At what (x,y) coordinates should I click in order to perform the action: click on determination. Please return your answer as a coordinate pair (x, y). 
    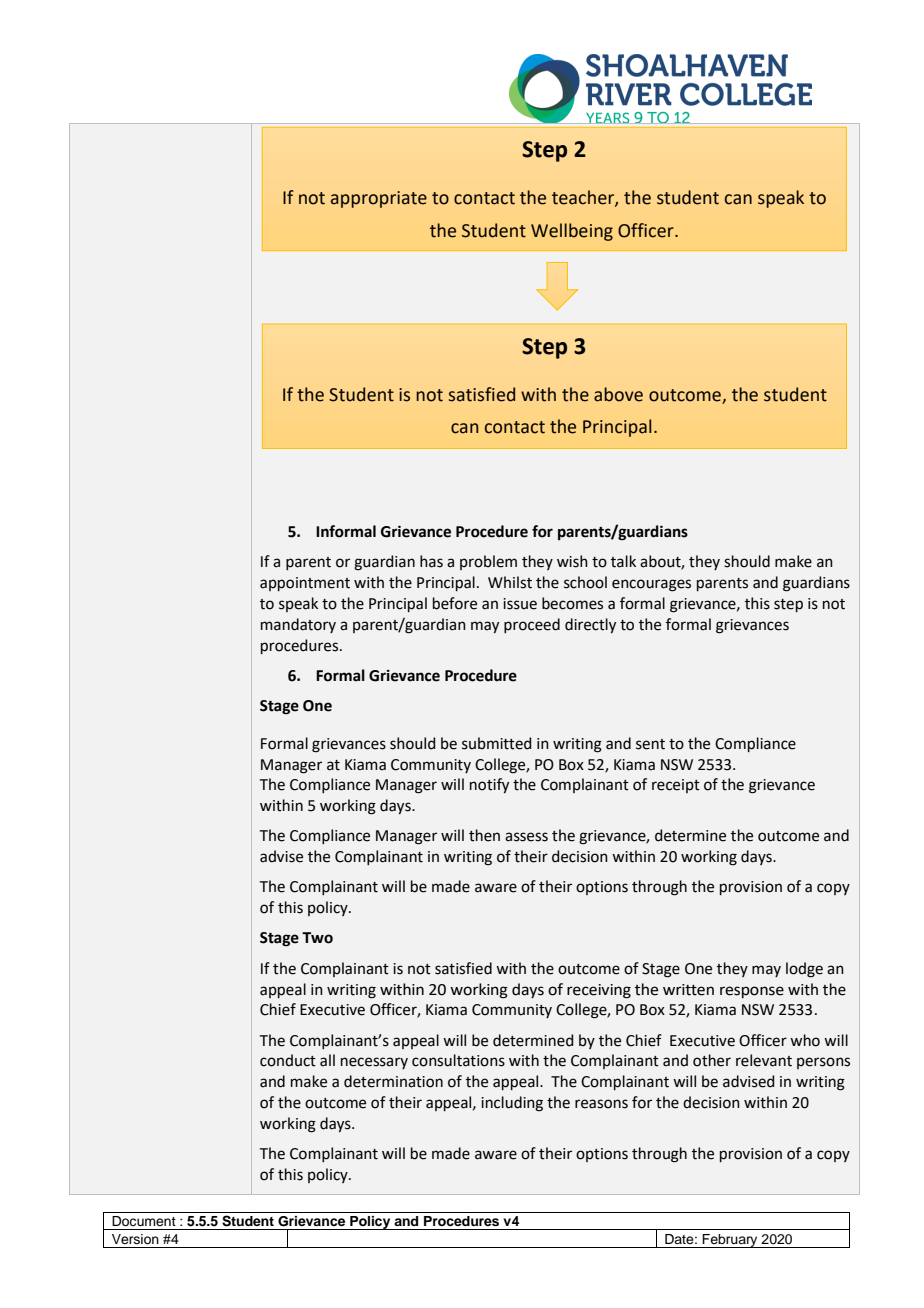
    Looking at the image, I should click on (393, 1081).
